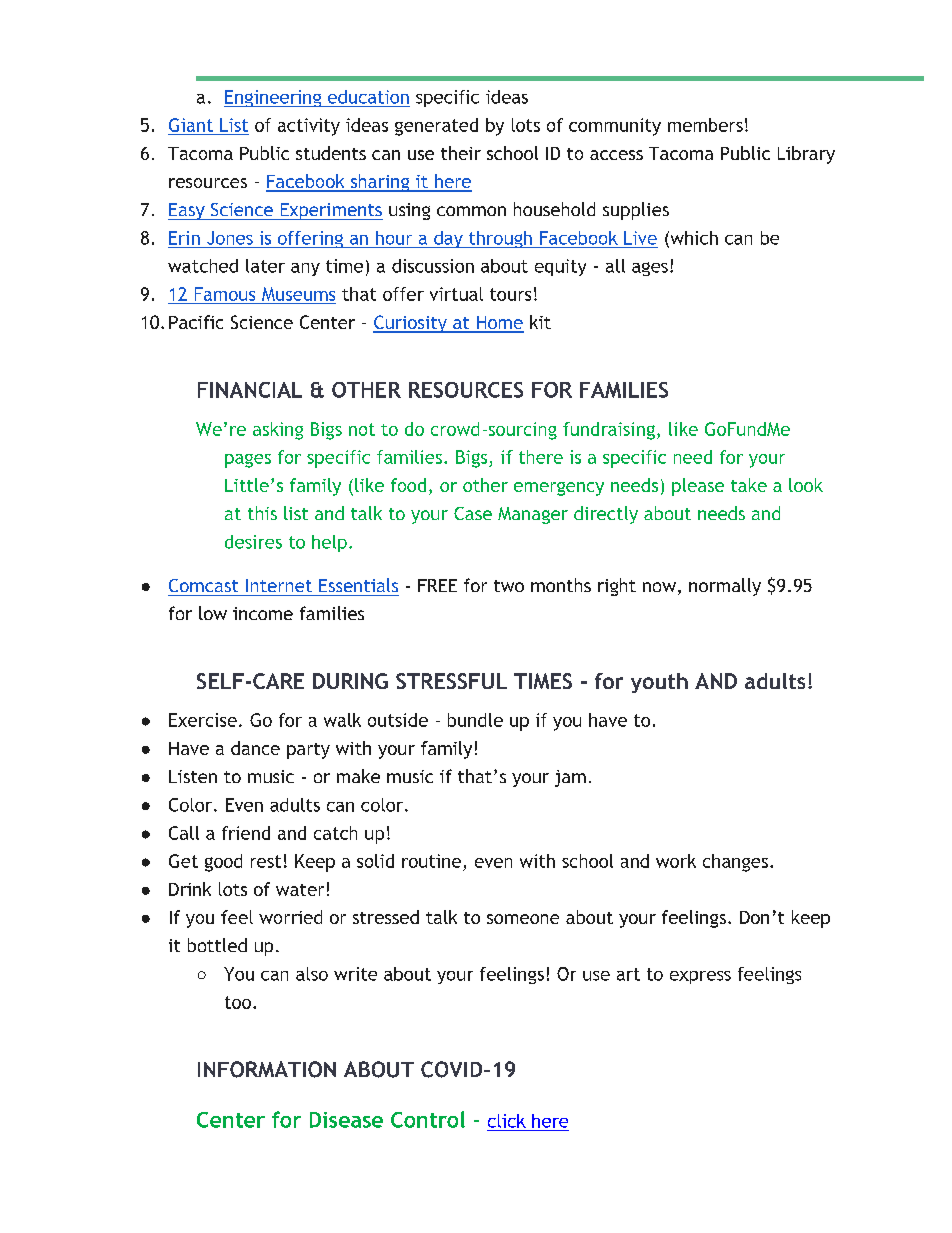  What do you see at coordinates (431, 861) in the screenshot?
I see `routine` at bounding box center [431, 861].
